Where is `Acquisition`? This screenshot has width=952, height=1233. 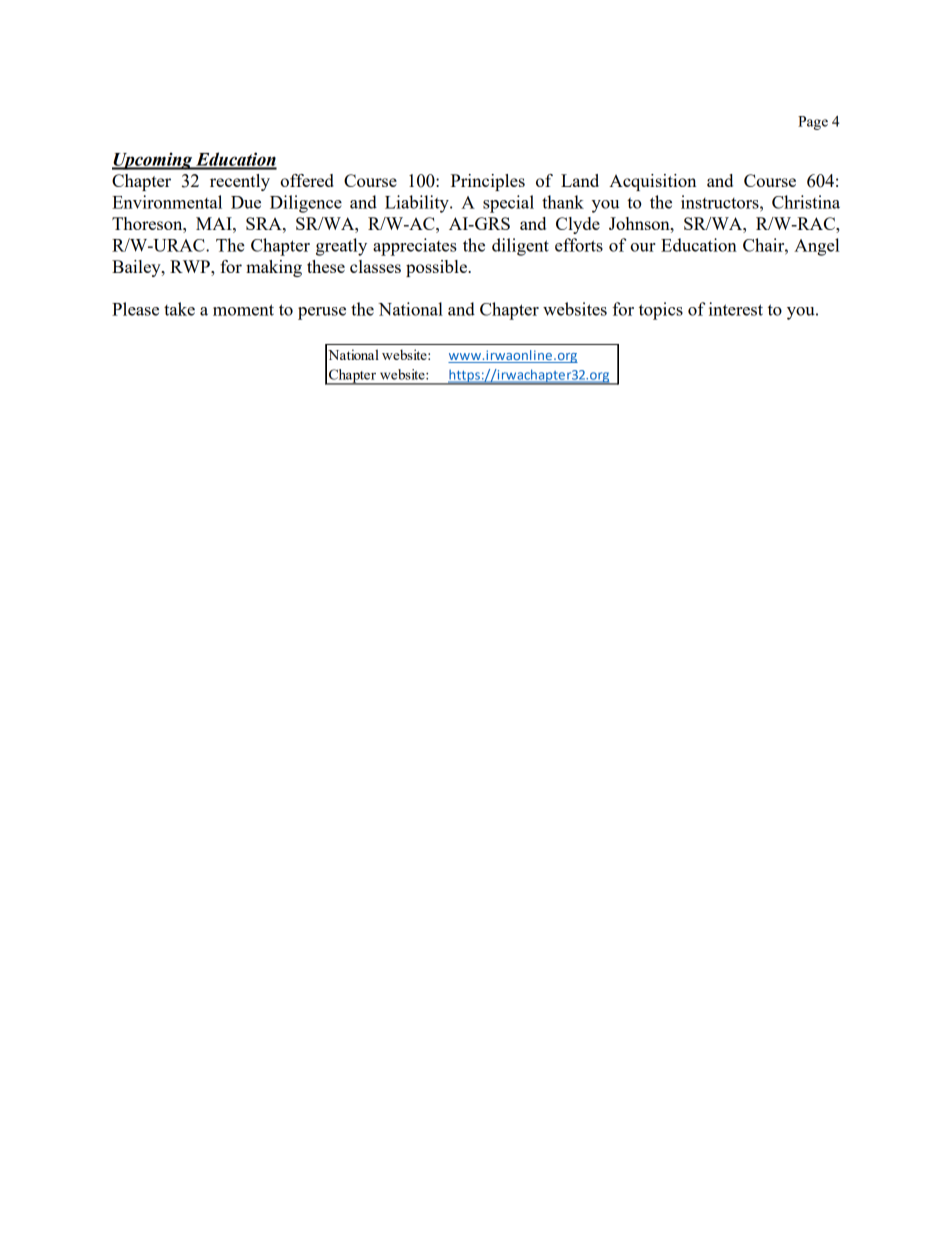
Acquisition is located at coordinates (652, 182).
